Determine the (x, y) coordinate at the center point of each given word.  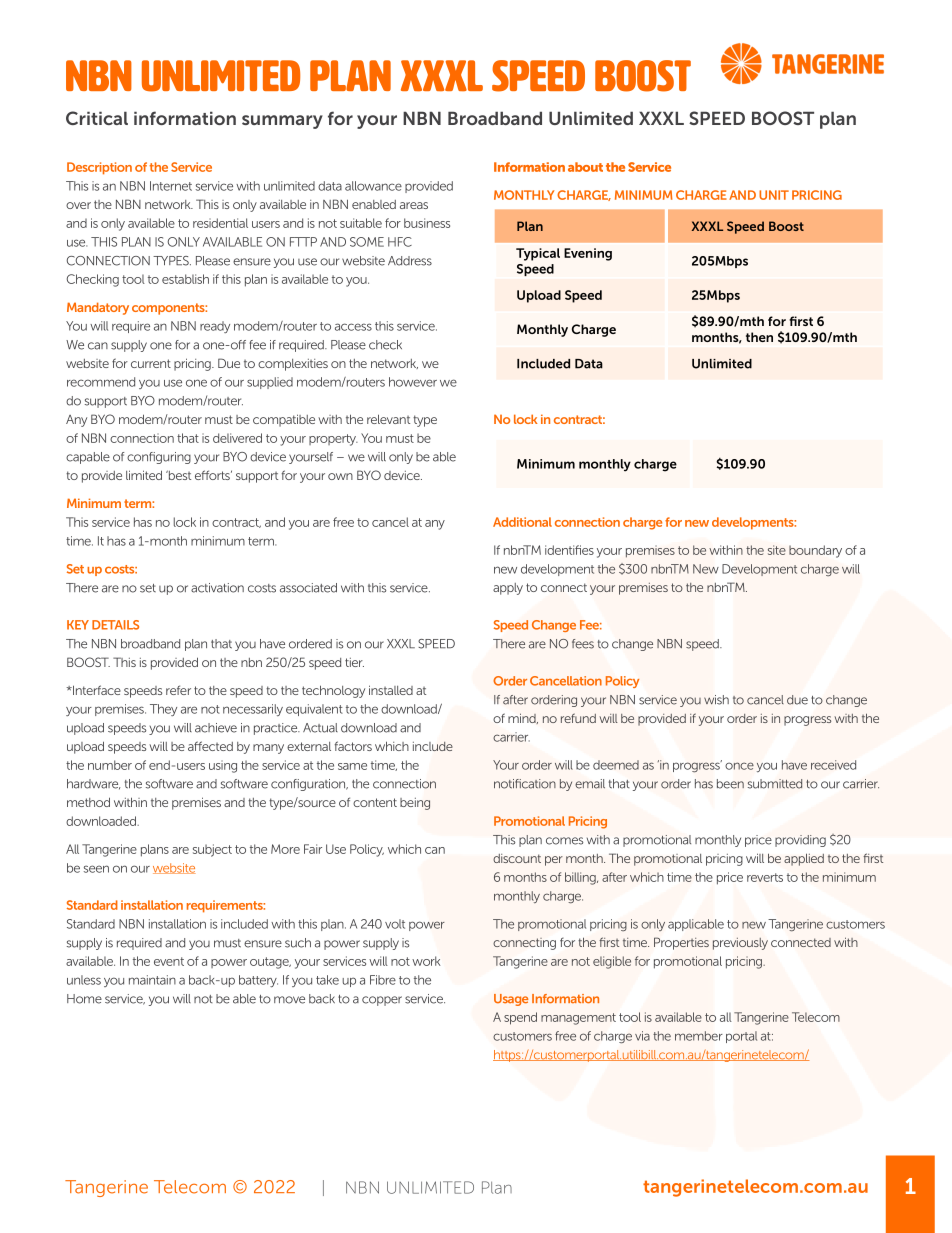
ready (215, 327)
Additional (522, 522)
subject (212, 850)
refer (178, 690)
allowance (373, 186)
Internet (171, 186)
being (415, 804)
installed (391, 690)
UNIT (774, 195)
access (353, 327)
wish (716, 700)
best (179, 475)
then (759, 337)
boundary (815, 551)
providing (800, 841)
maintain (152, 980)
